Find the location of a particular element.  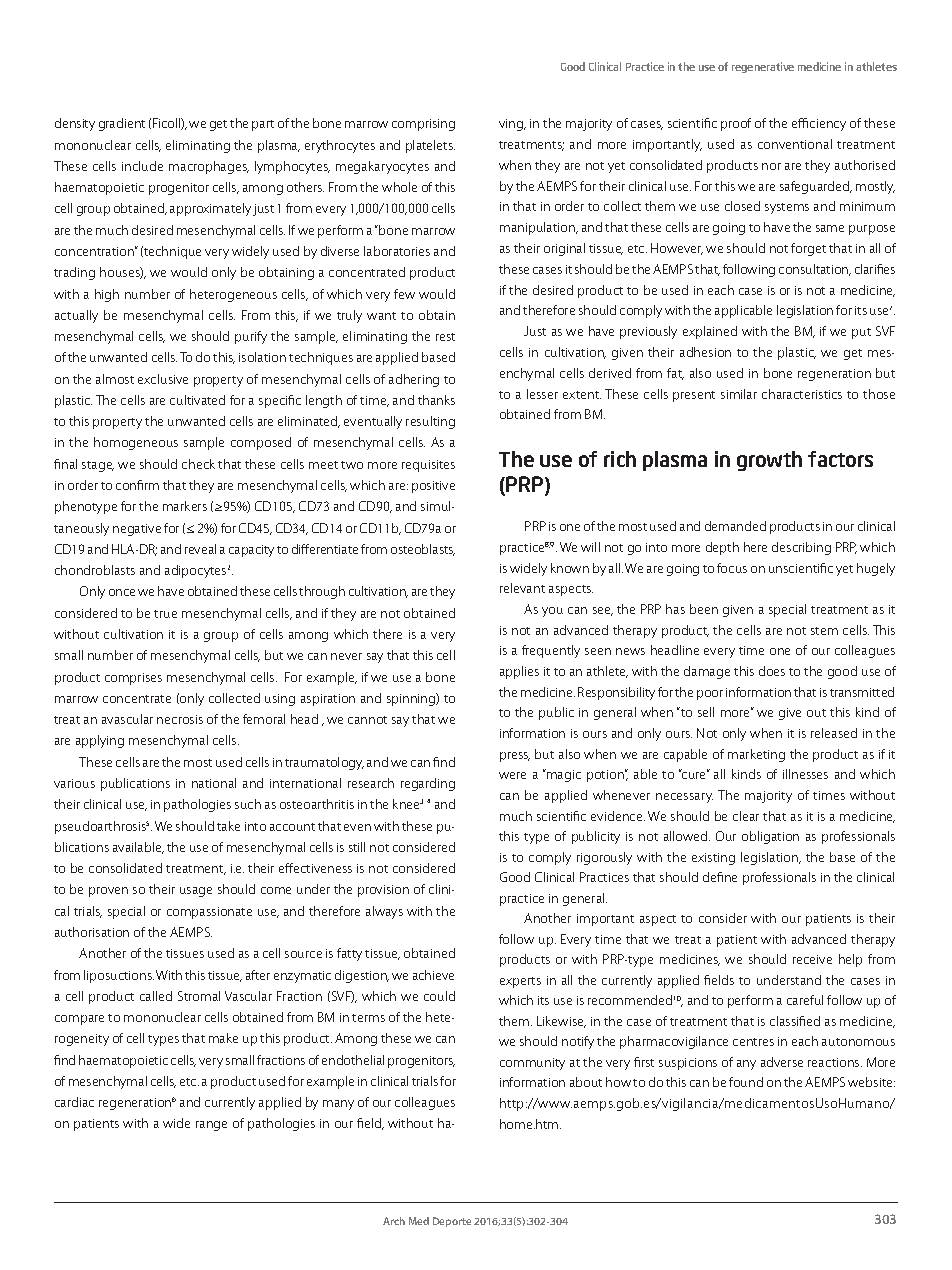

obligation is located at coordinates (770, 837).
